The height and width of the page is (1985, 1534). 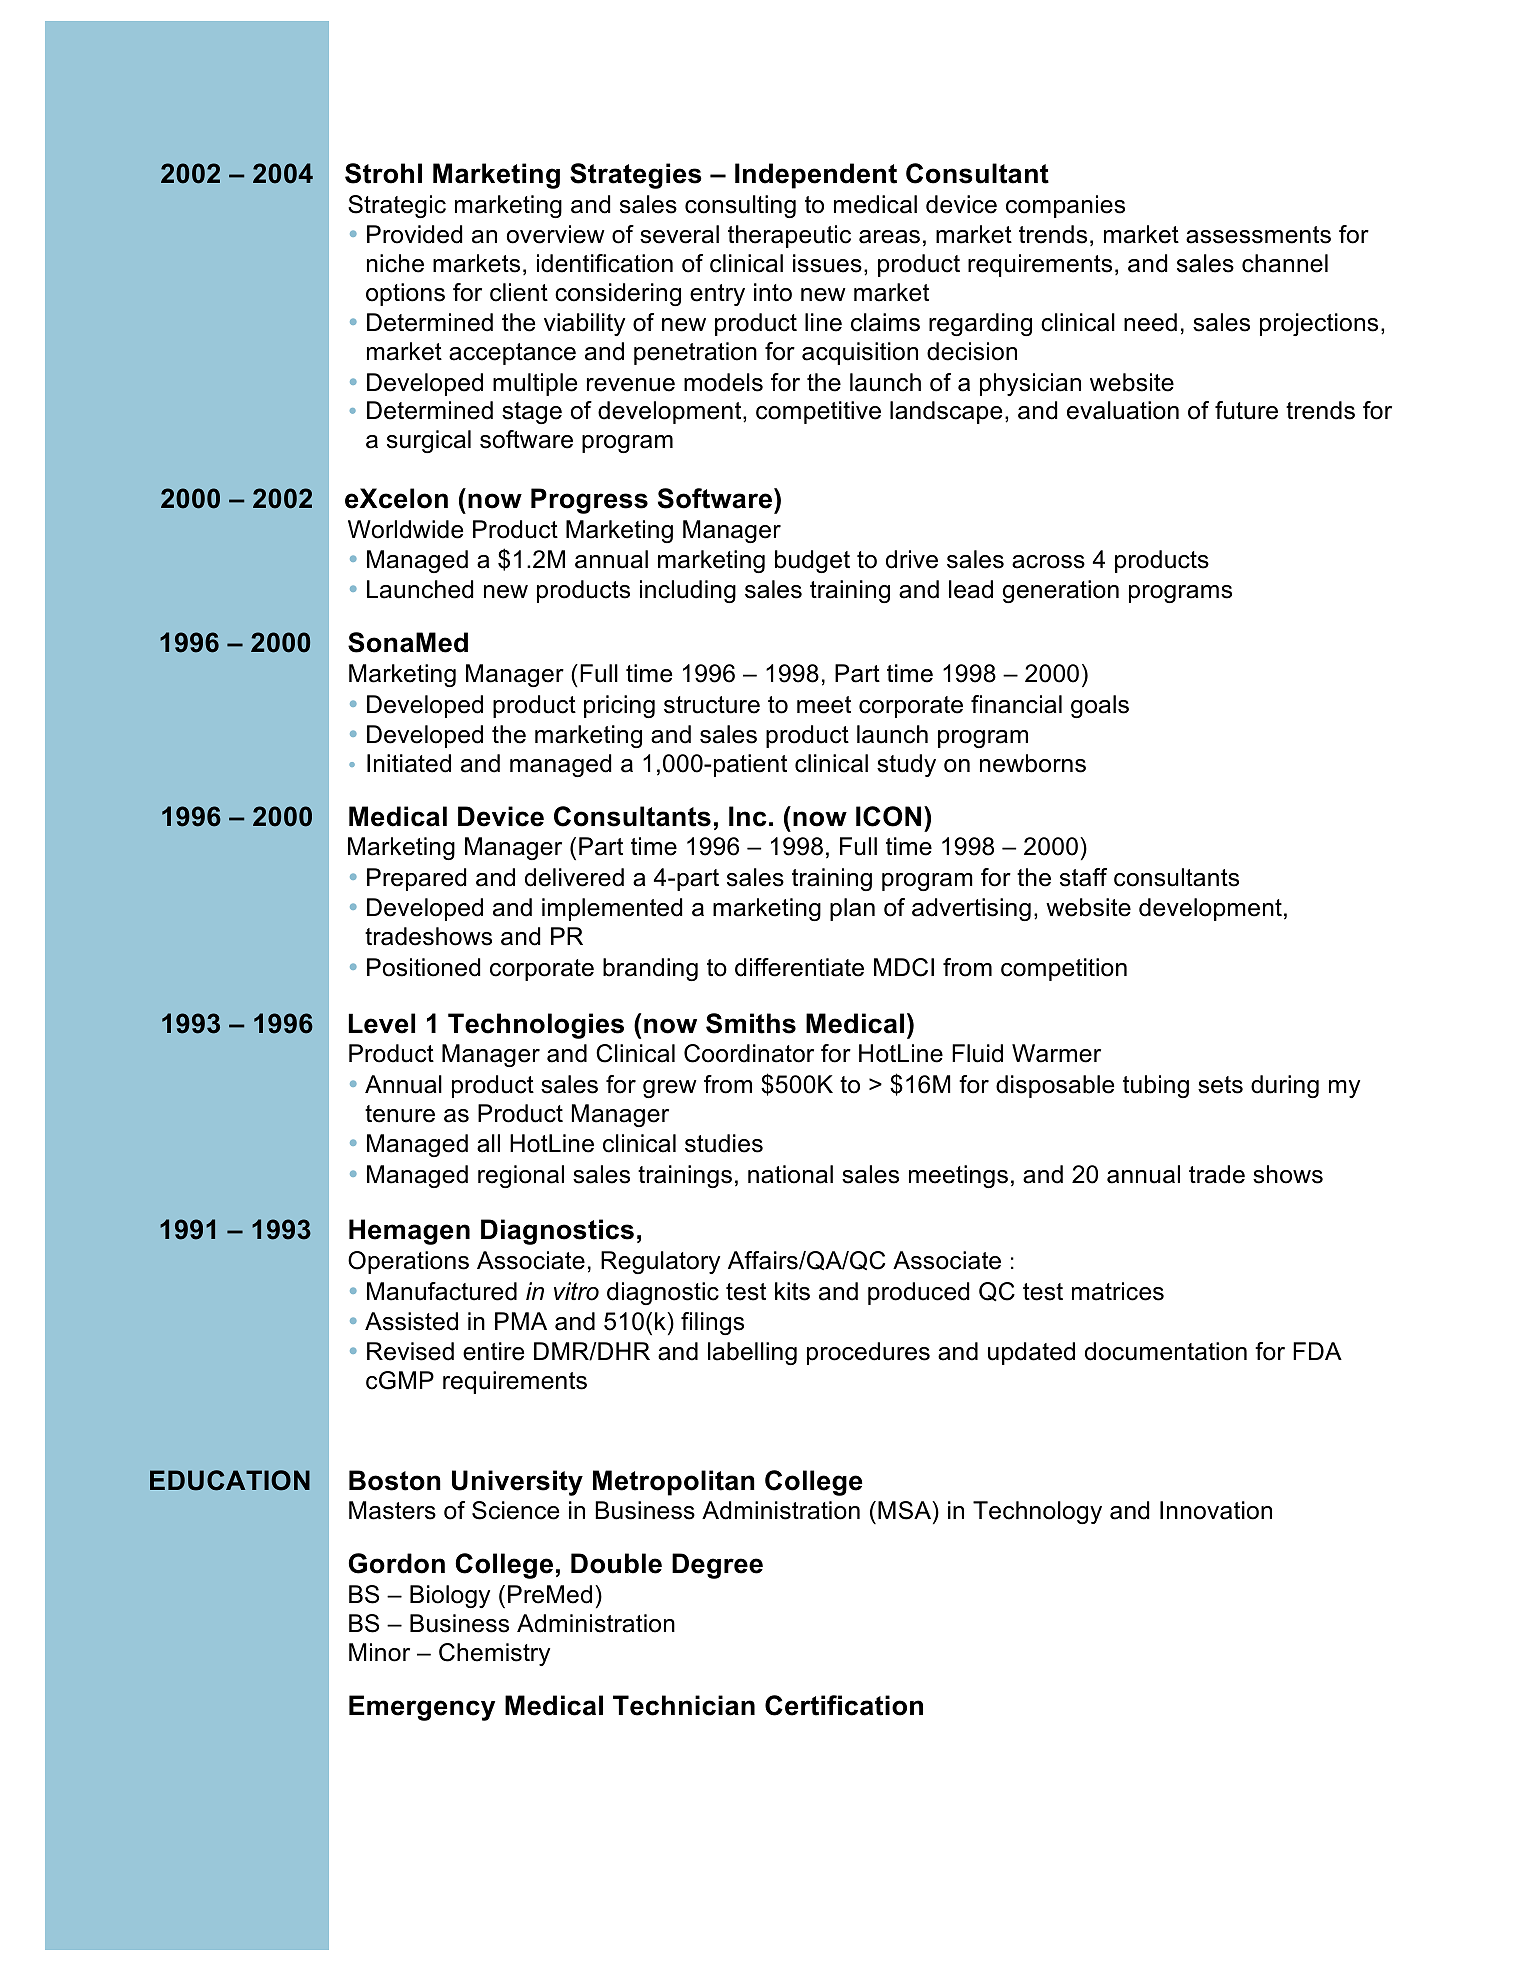 I want to click on Strategic, so click(x=397, y=206).
